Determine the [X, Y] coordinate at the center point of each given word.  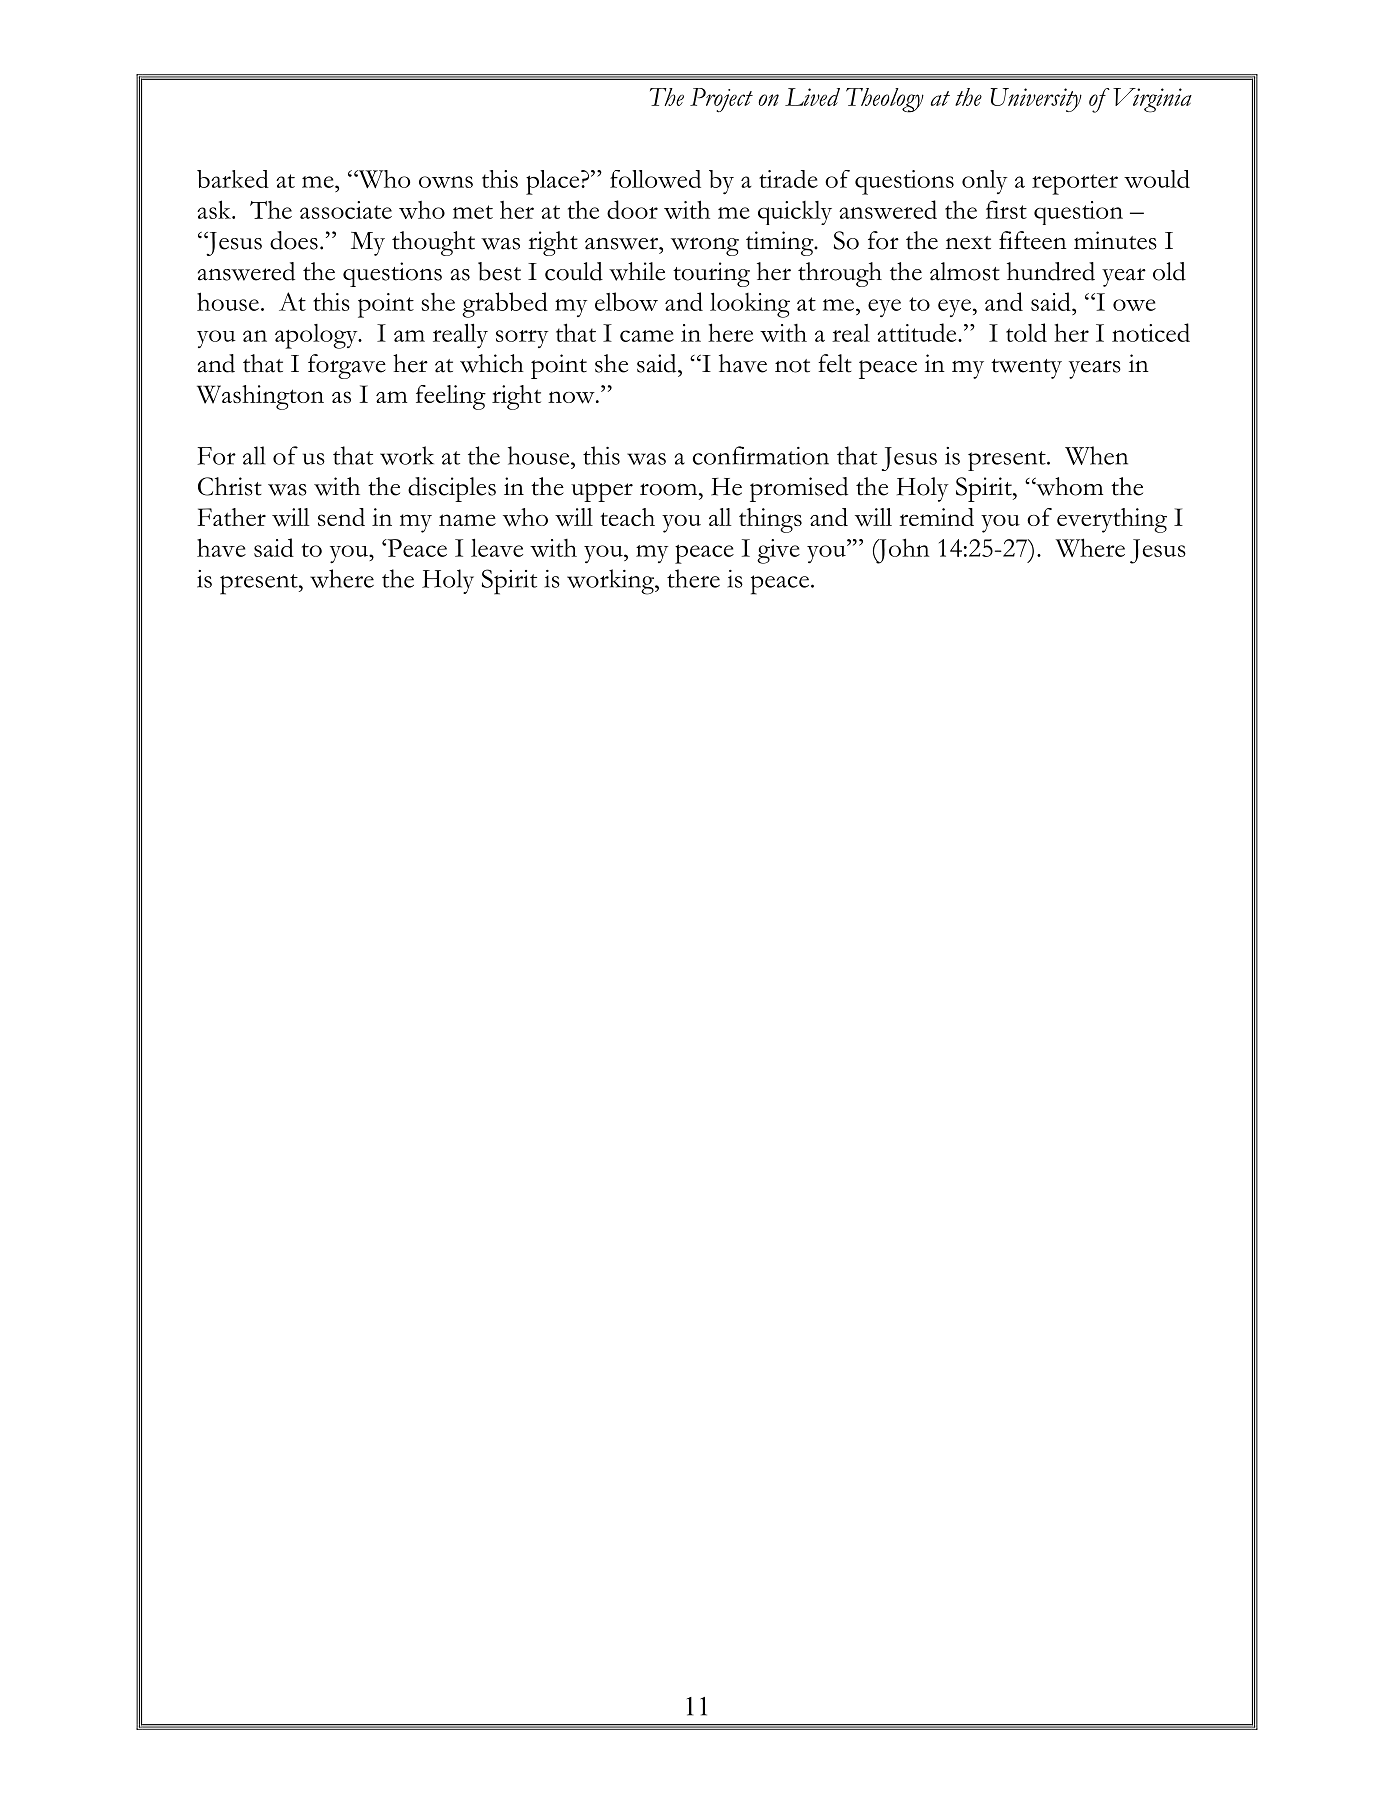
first [1006, 209]
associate [346, 210]
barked [233, 179]
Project [721, 100]
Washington [260, 397]
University [1036, 100]
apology [317, 336]
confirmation [761, 455]
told [1026, 332]
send [341, 517]
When [1096, 455]
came [647, 336]
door [632, 209]
